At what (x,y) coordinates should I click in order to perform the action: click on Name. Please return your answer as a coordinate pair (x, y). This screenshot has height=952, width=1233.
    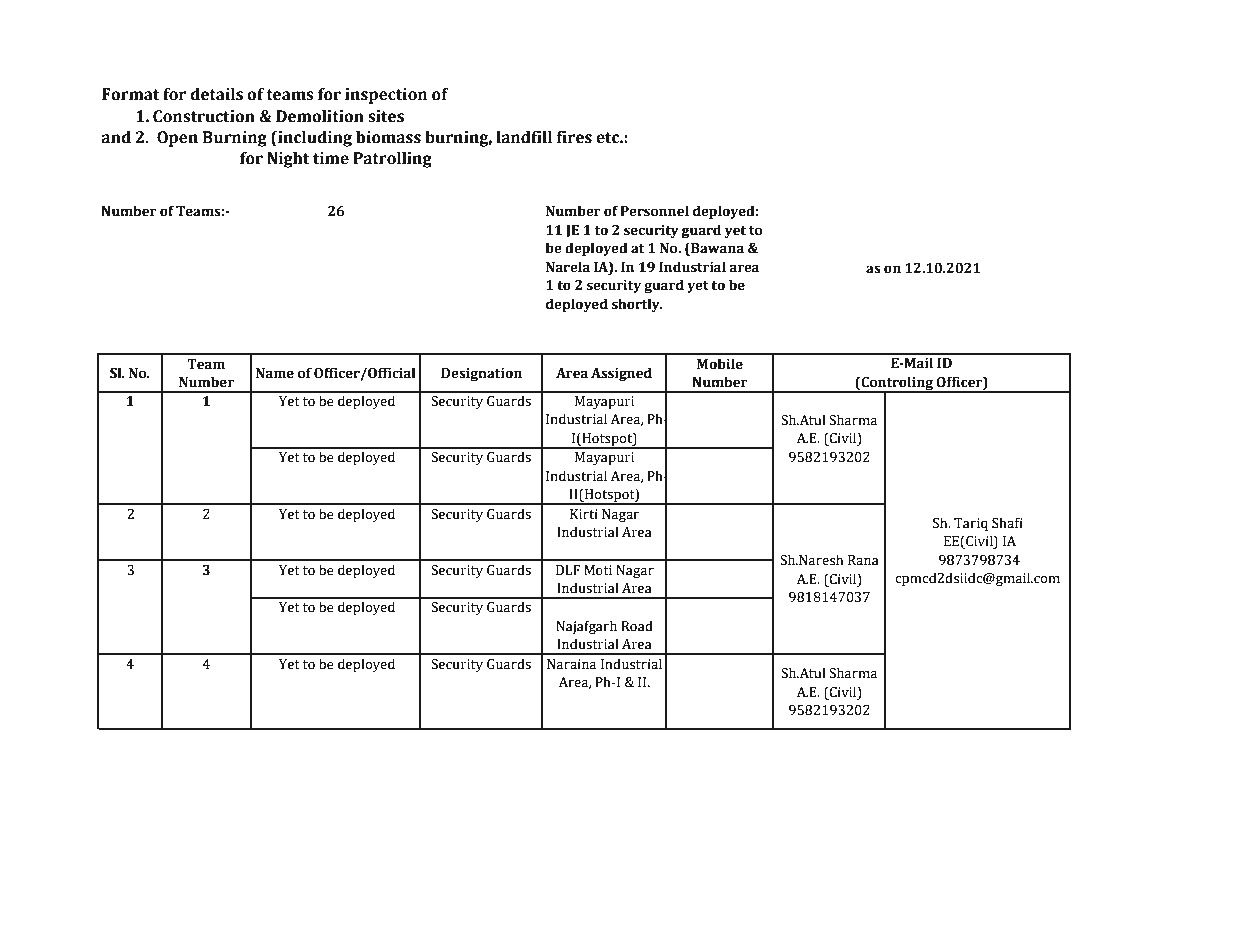
    Looking at the image, I should click on (275, 373).
